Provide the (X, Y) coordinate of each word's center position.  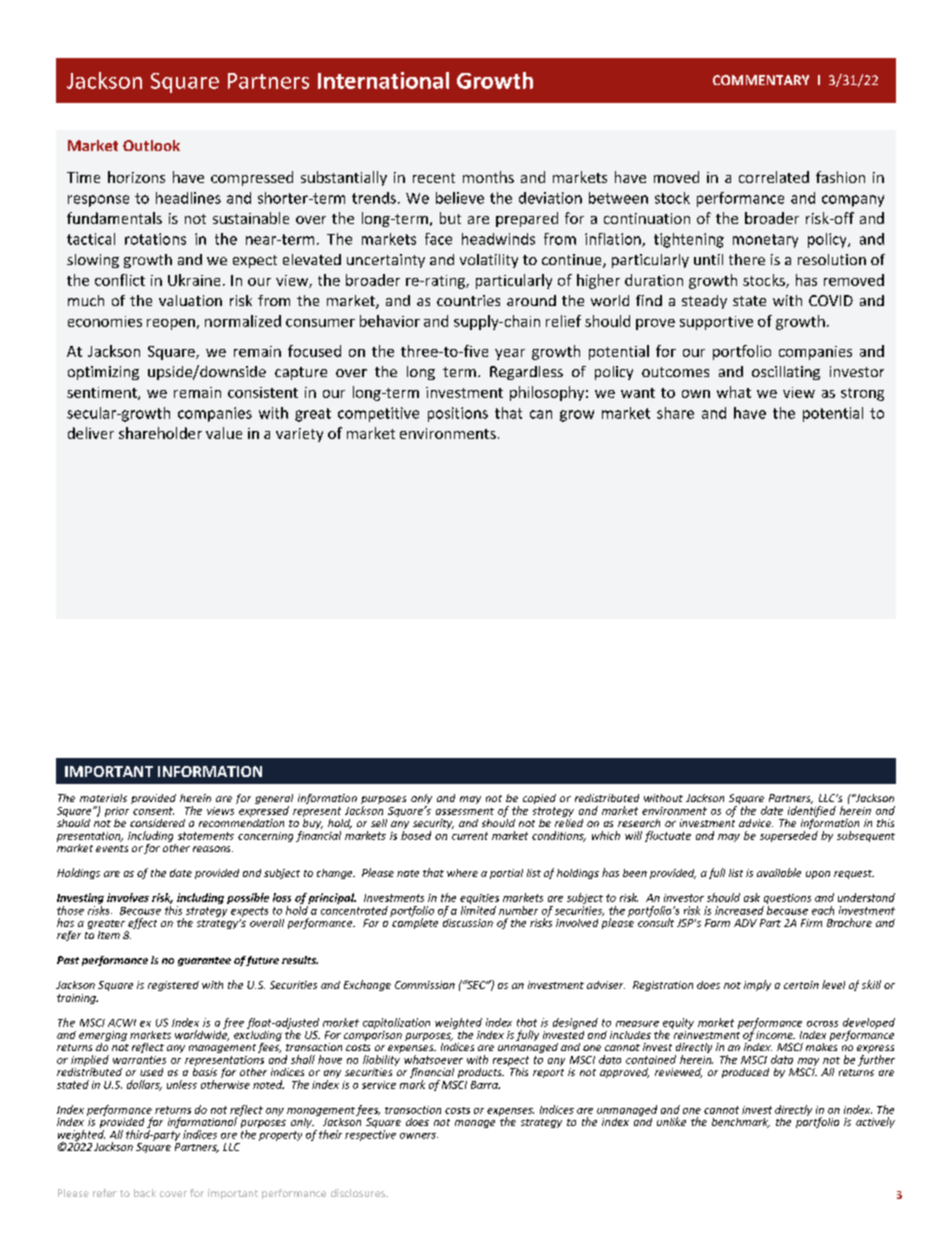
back (145, 1193)
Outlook (151, 145)
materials (103, 798)
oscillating (786, 373)
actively (875, 1122)
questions (787, 900)
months (488, 177)
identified (812, 811)
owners (419, 1136)
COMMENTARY (761, 80)
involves (128, 897)
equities (479, 900)
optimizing (103, 373)
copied (539, 799)
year (510, 354)
